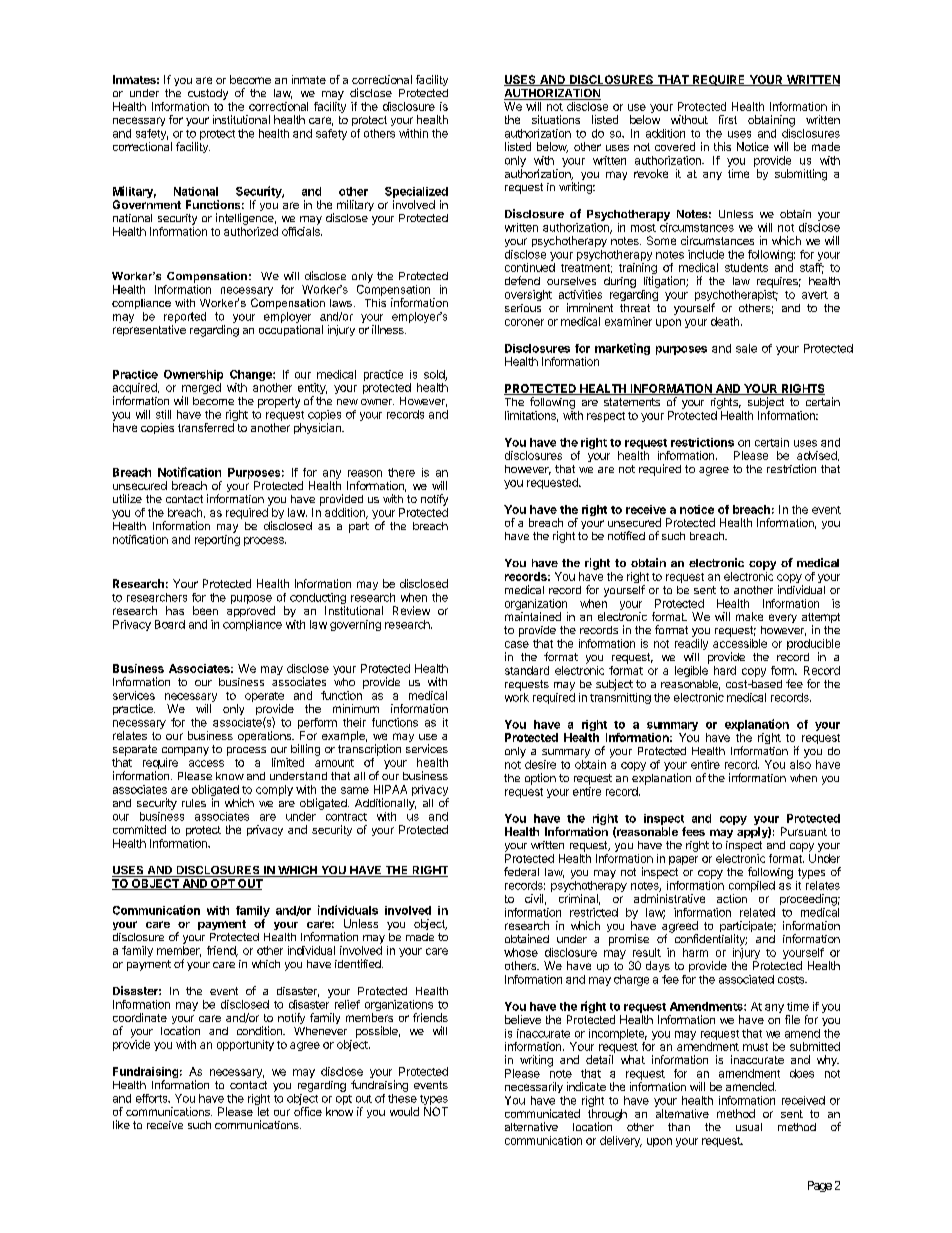  I want to click on first, so click(728, 119).
